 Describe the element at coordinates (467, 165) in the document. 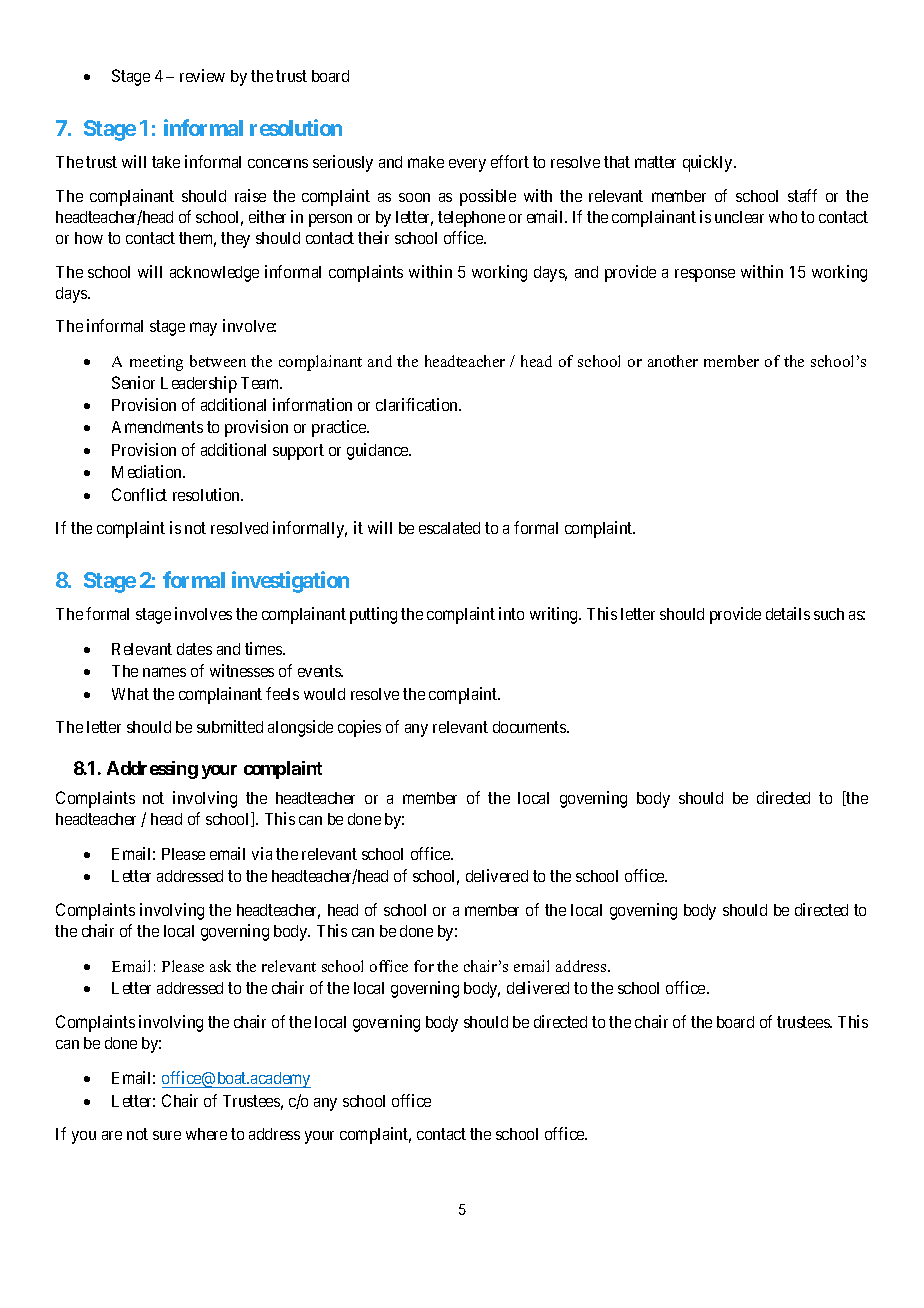

I see `every` at that location.
